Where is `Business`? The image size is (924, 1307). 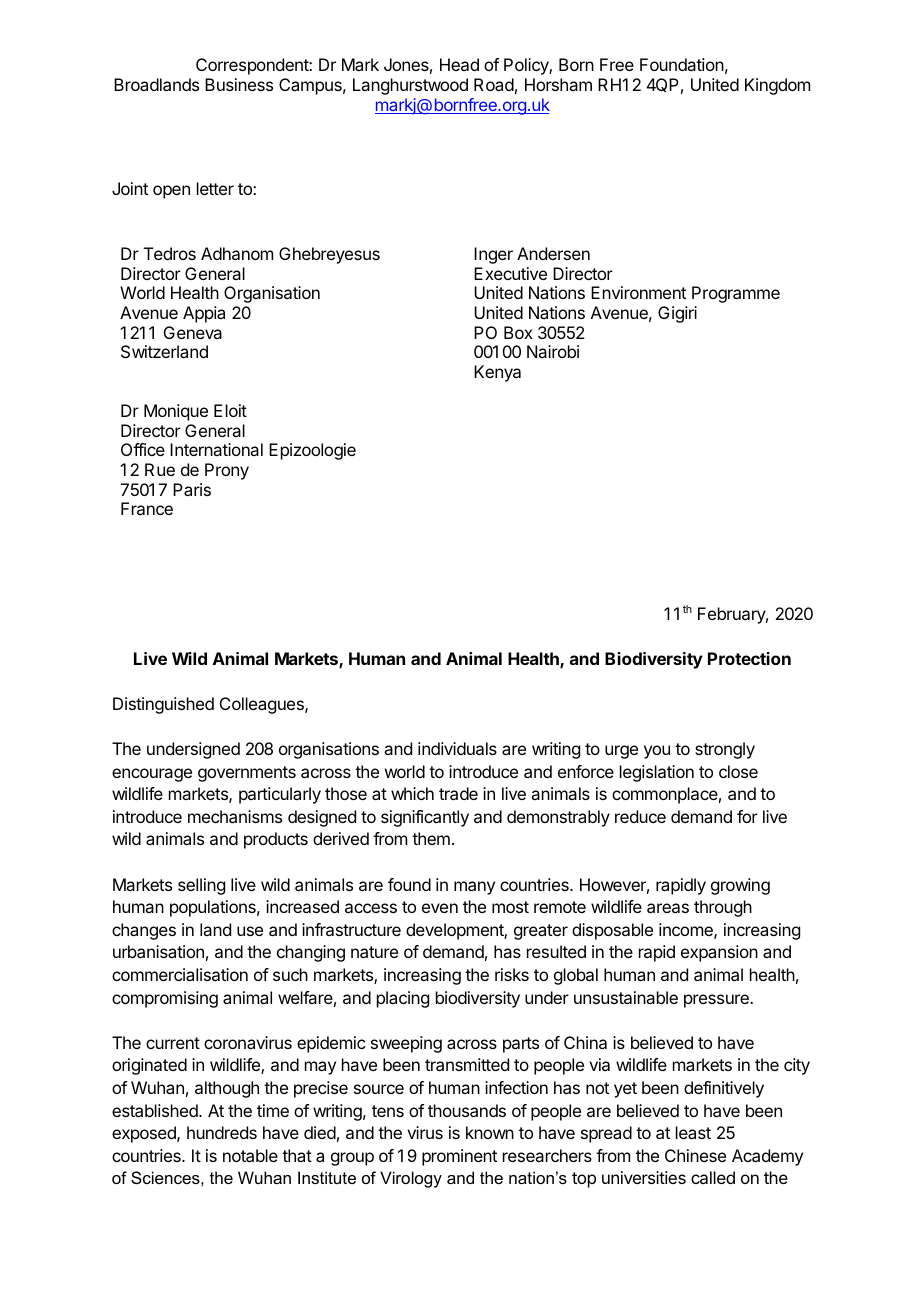 Business is located at coordinates (239, 84).
